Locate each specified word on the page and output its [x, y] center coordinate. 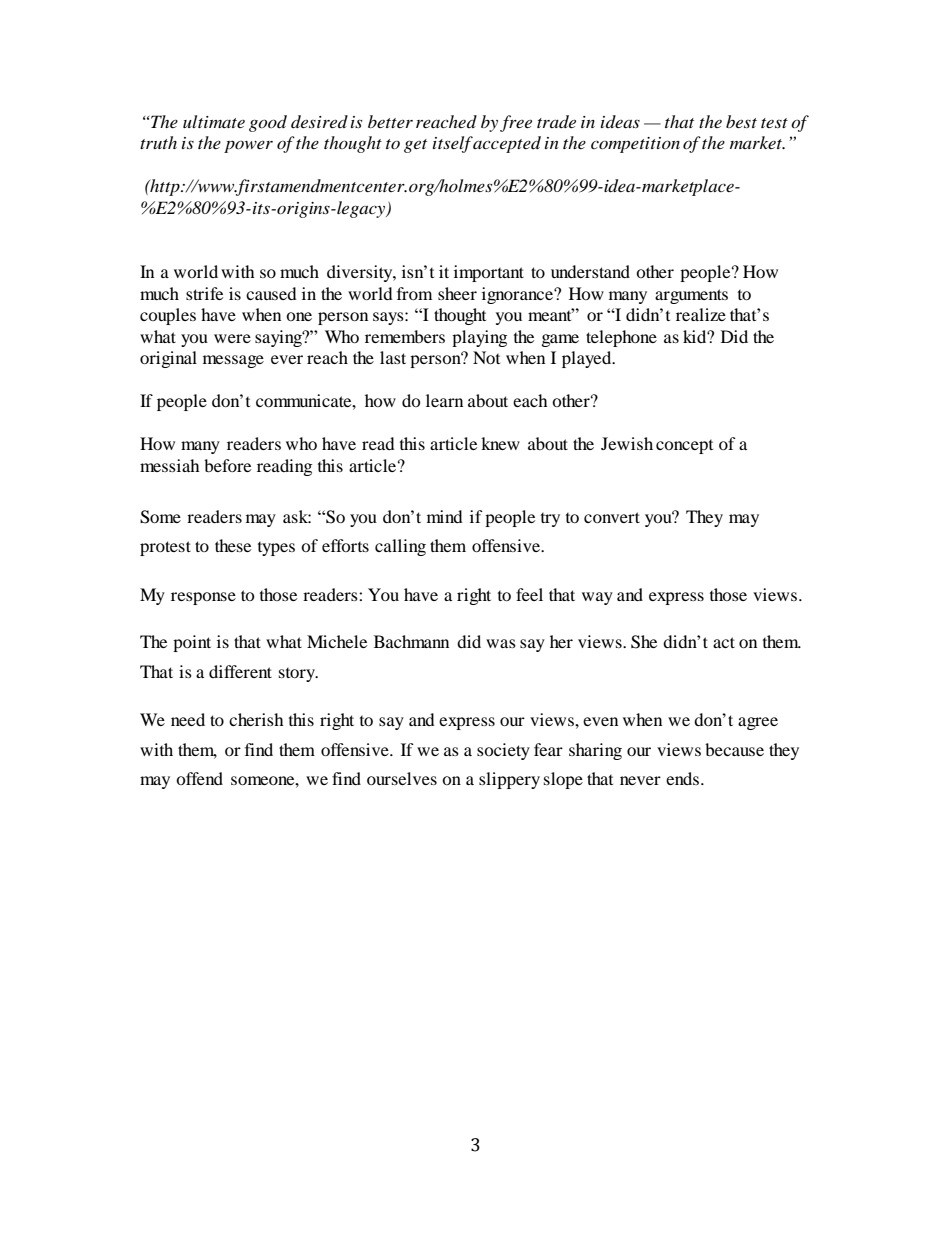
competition [635, 145]
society [503, 751]
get [415, 146]
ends [682, 778]
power [248, 146]
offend [199, 778]
